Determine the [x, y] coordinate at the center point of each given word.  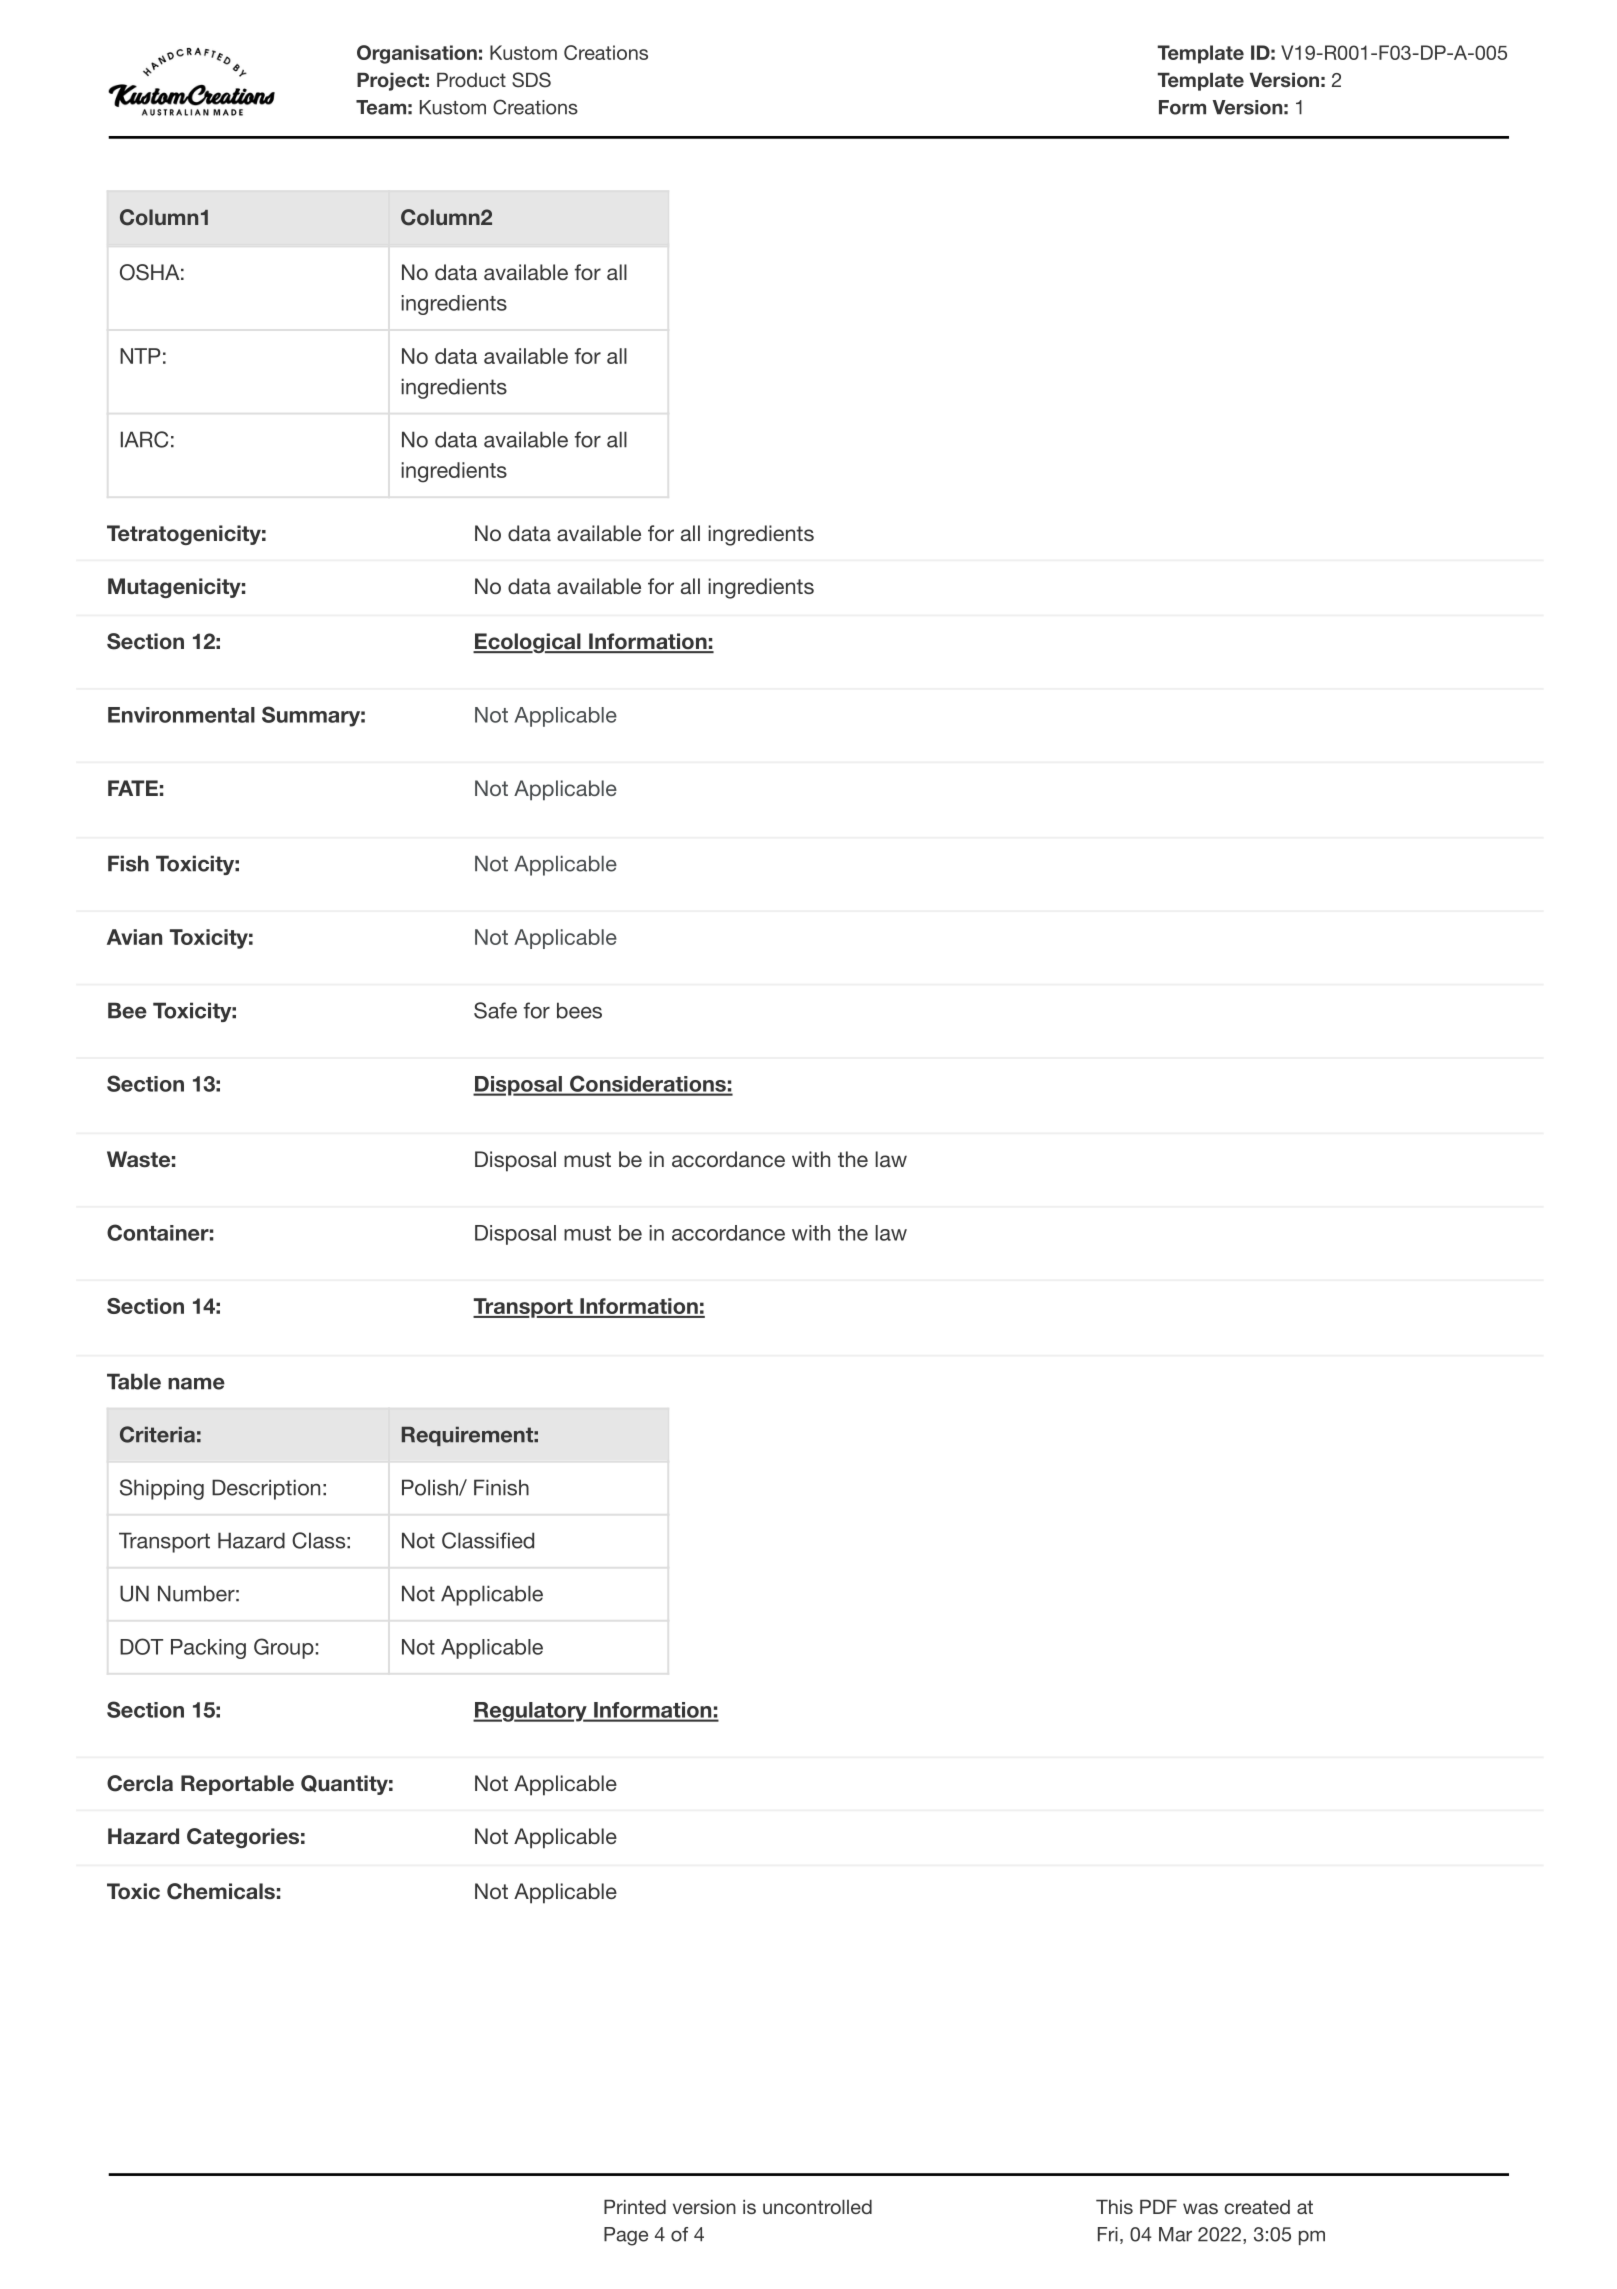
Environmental [181, 715]
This [1114, 2207]
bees [579, 1010]
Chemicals [221, 1891]
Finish [501, 1487]
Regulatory [531, 1712]
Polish [431, 1487]
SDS [531, 80]
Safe [495, 1010]
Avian [134, 937]
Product [471, 80]
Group [284, 1648]
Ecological [528, 643]
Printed [635, 2207]
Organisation [417, 54]
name [196, 1383]
